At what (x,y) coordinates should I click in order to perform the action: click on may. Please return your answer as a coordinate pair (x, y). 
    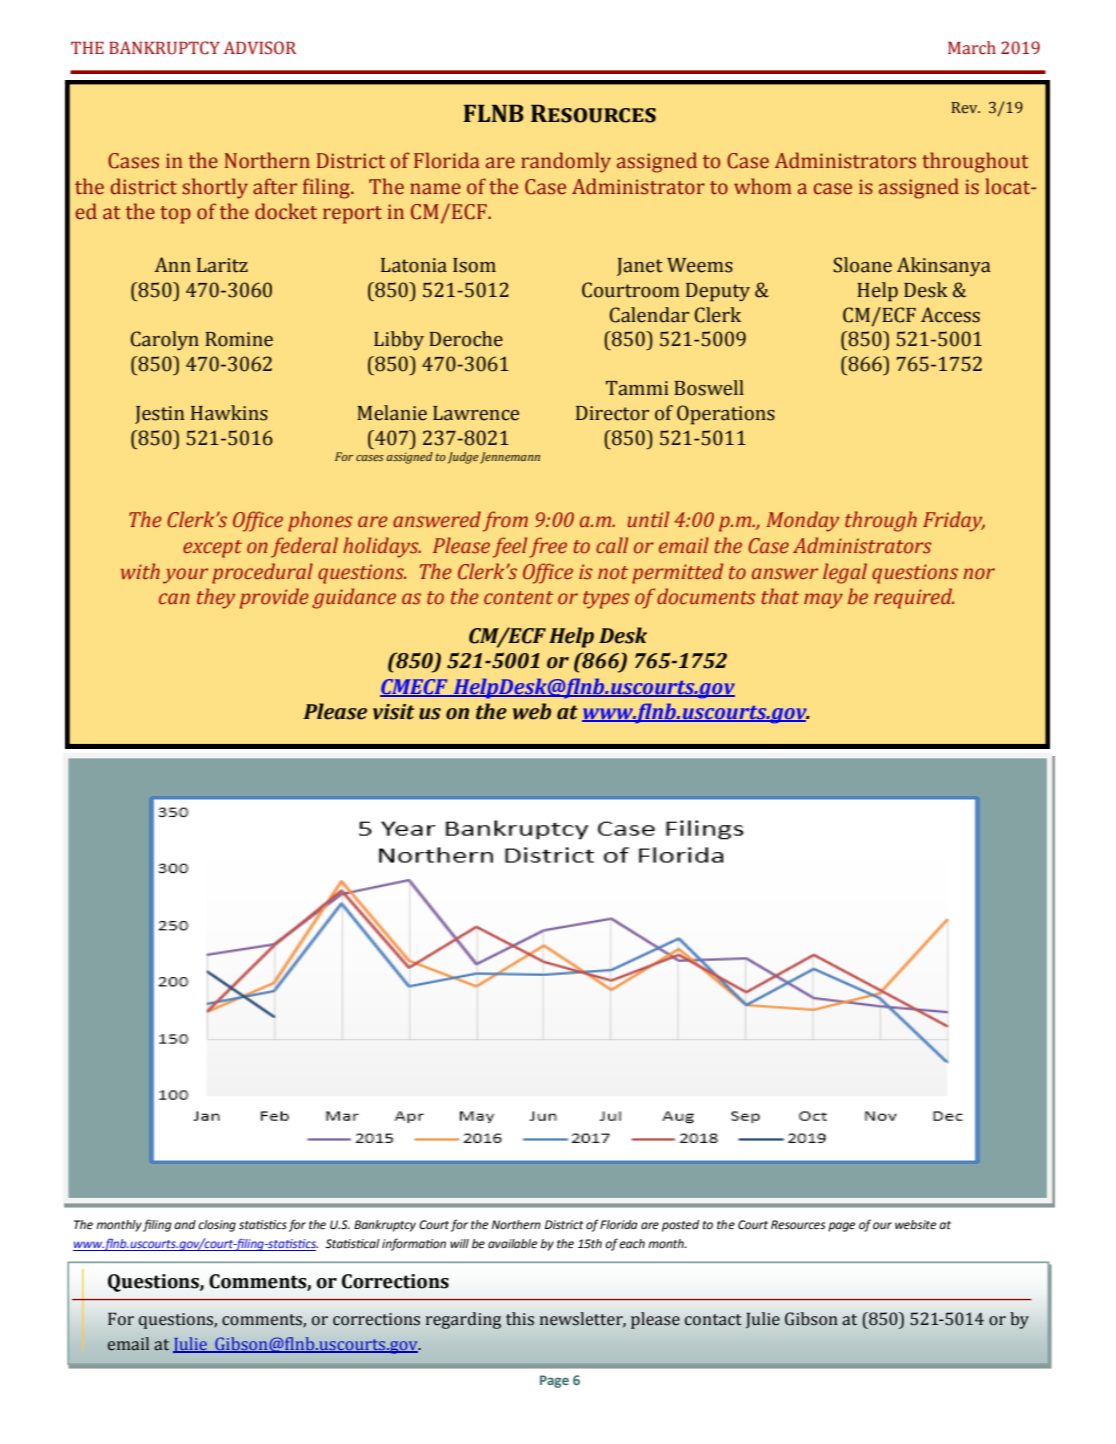
    Looking at the image, I should click on (823, 601).
